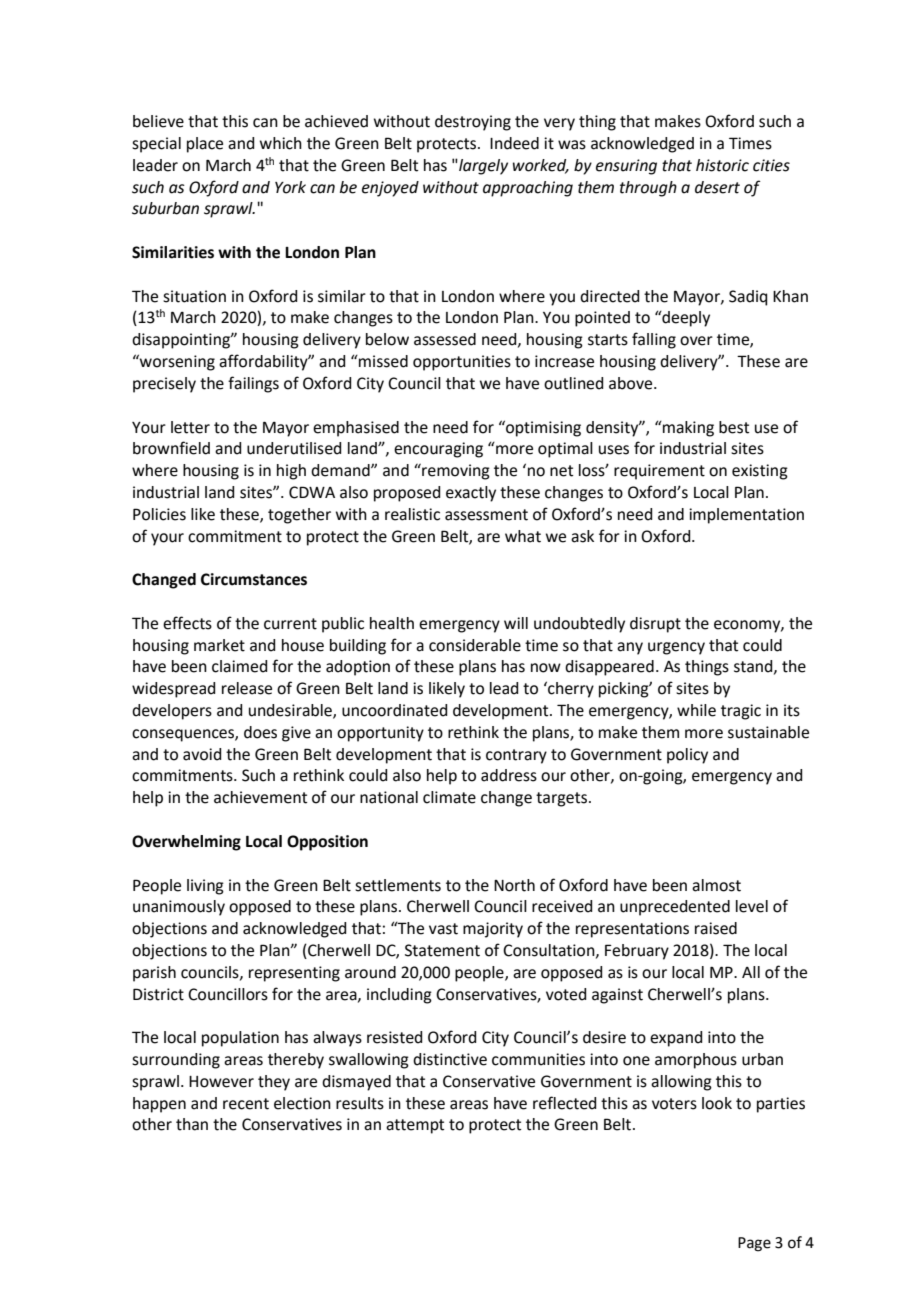  I want to click on considerable, so click(475, 645).
